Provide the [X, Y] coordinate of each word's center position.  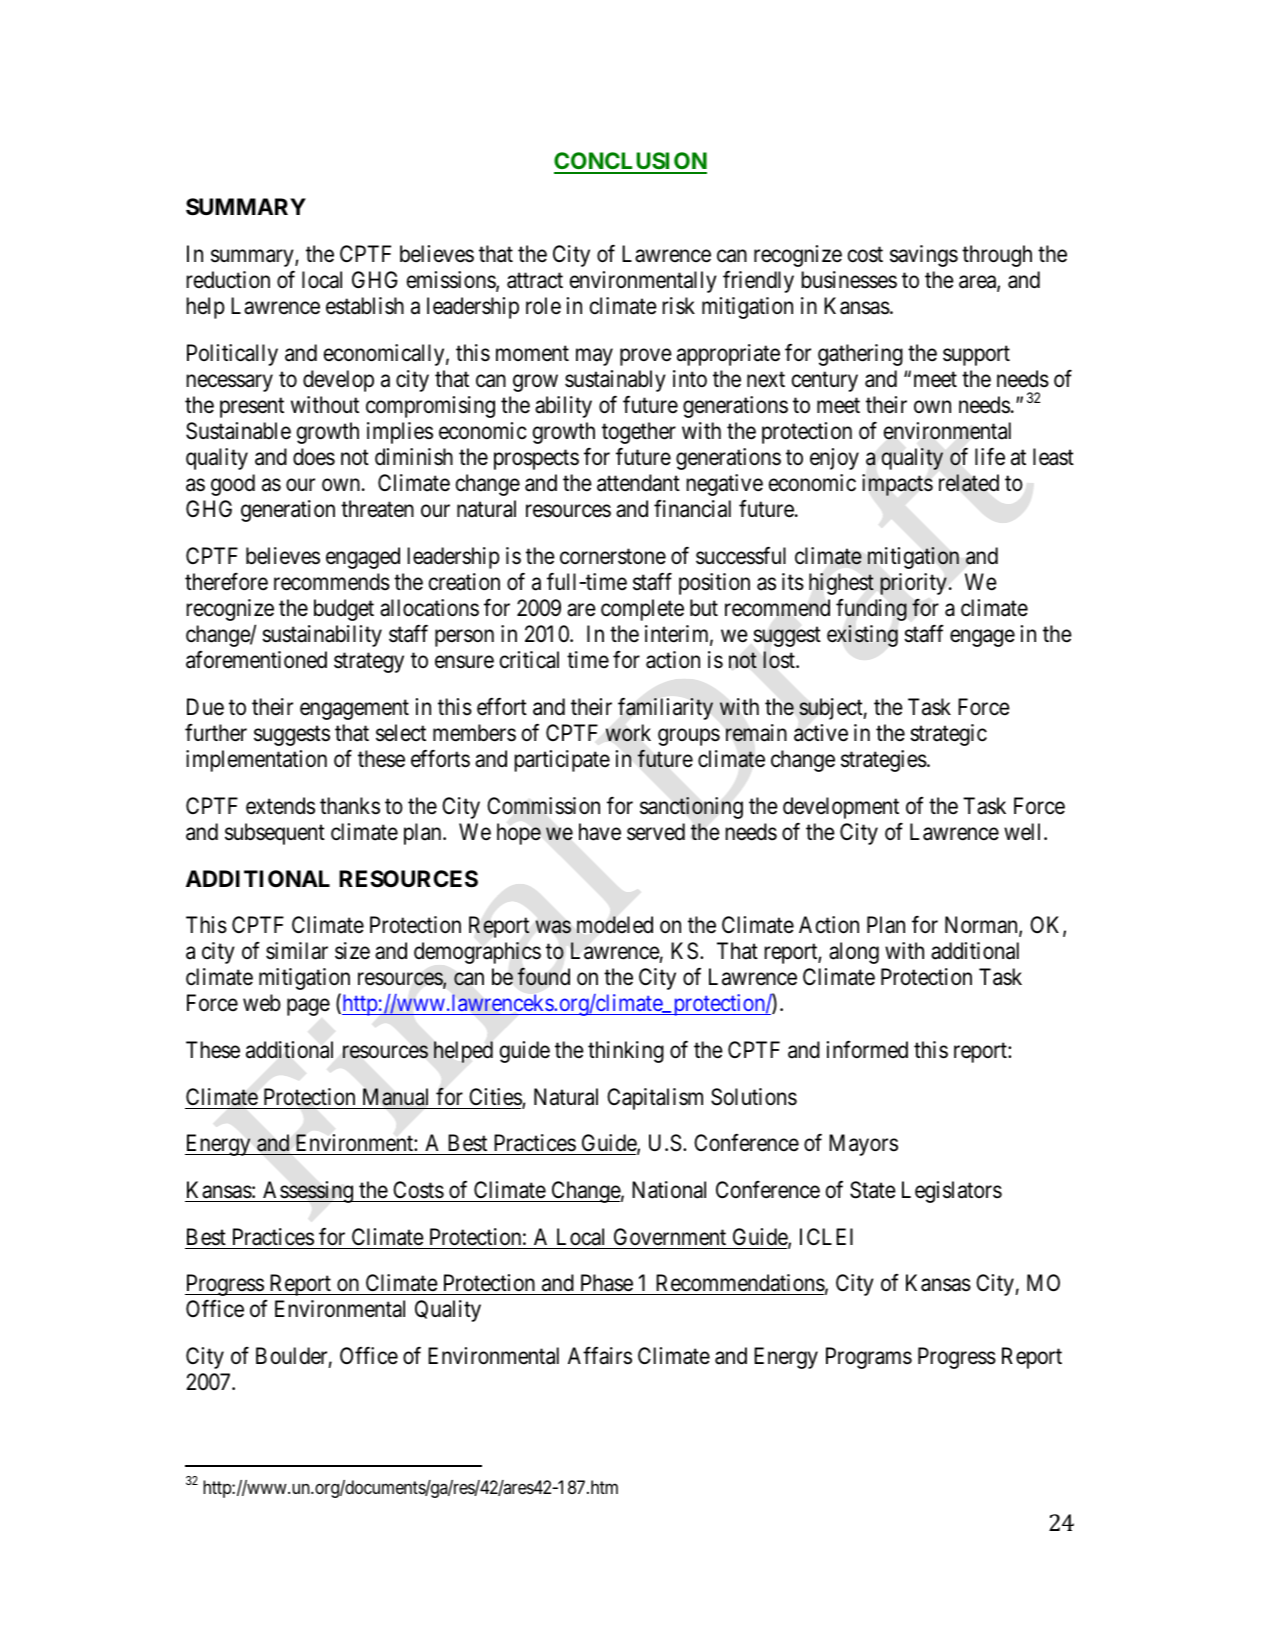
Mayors [863, 1145]
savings [924, 256]
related [969, 483]
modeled [615, 925]
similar [297, 951]
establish [365, 306]
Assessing [308, 1192]
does [314, 457]
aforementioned [256, 660]
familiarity [665, 708]
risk [679, 306]
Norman [982, 926]
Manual [395, 1097]
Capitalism [655, 1099]
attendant [638, 483]
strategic [948, 735]
